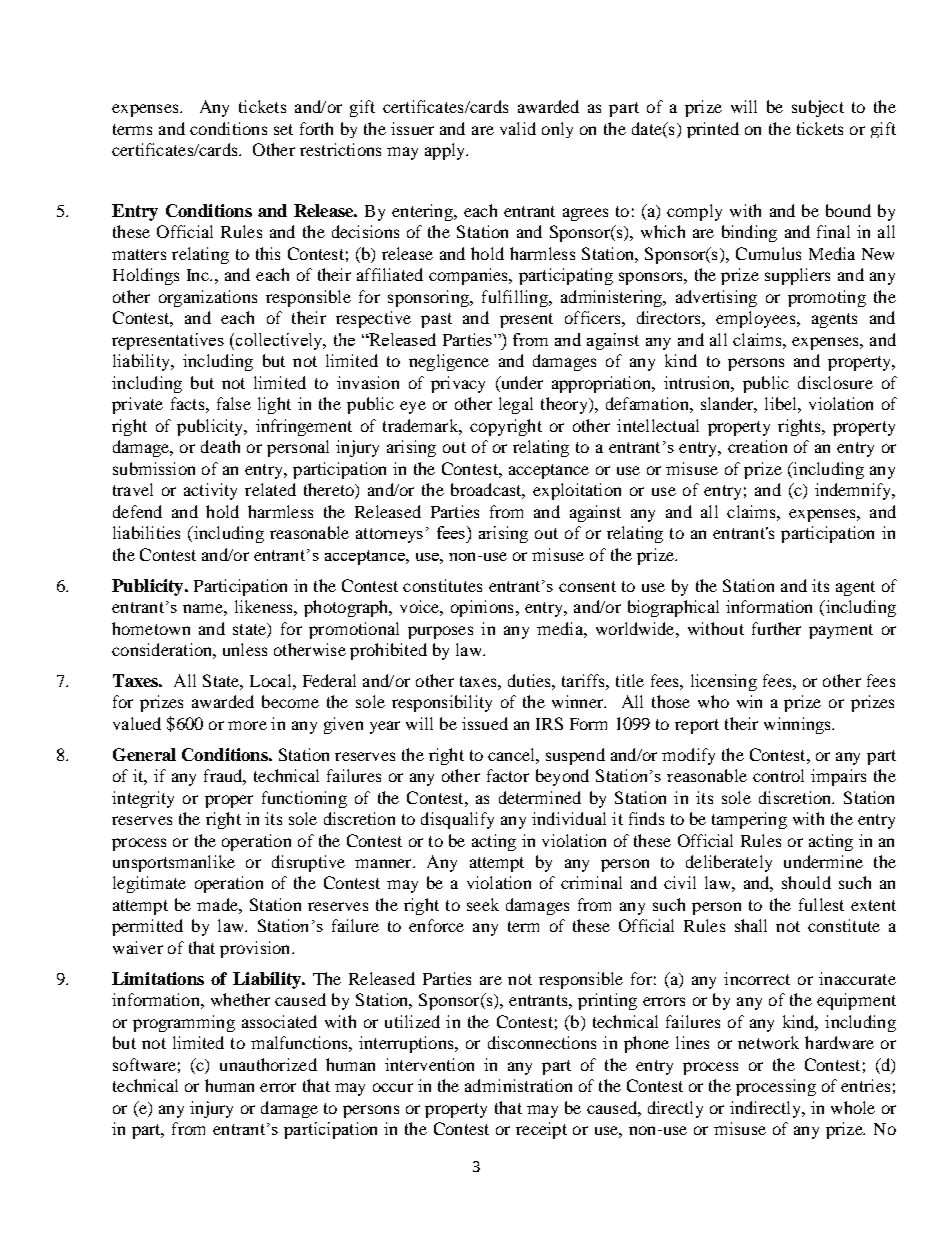 This screenshot has width=952, height=1233. I want to click on subject, so click(818, 108).
